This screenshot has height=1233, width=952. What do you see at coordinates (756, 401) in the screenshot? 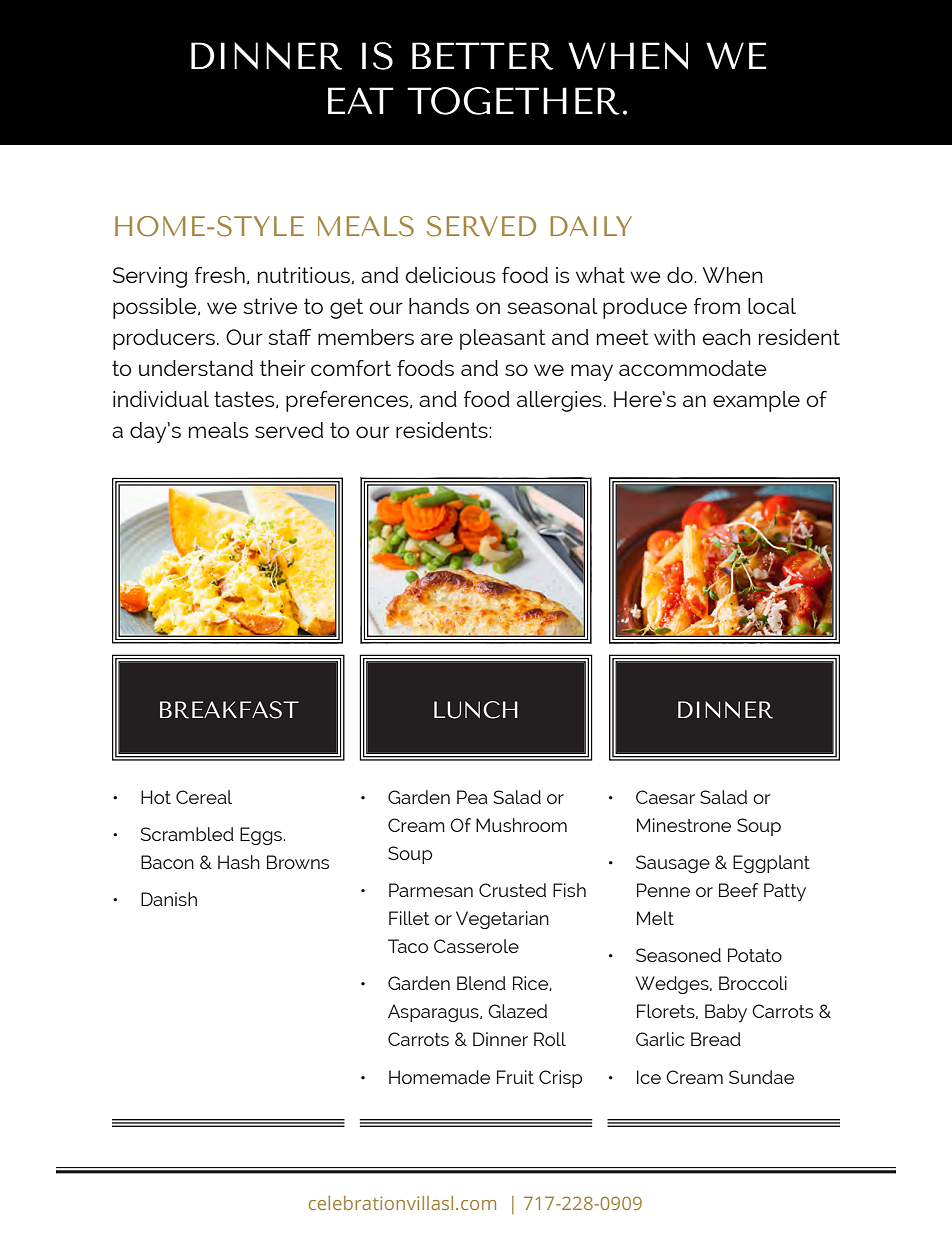
I see `example` at bounding box center [756, 401].
